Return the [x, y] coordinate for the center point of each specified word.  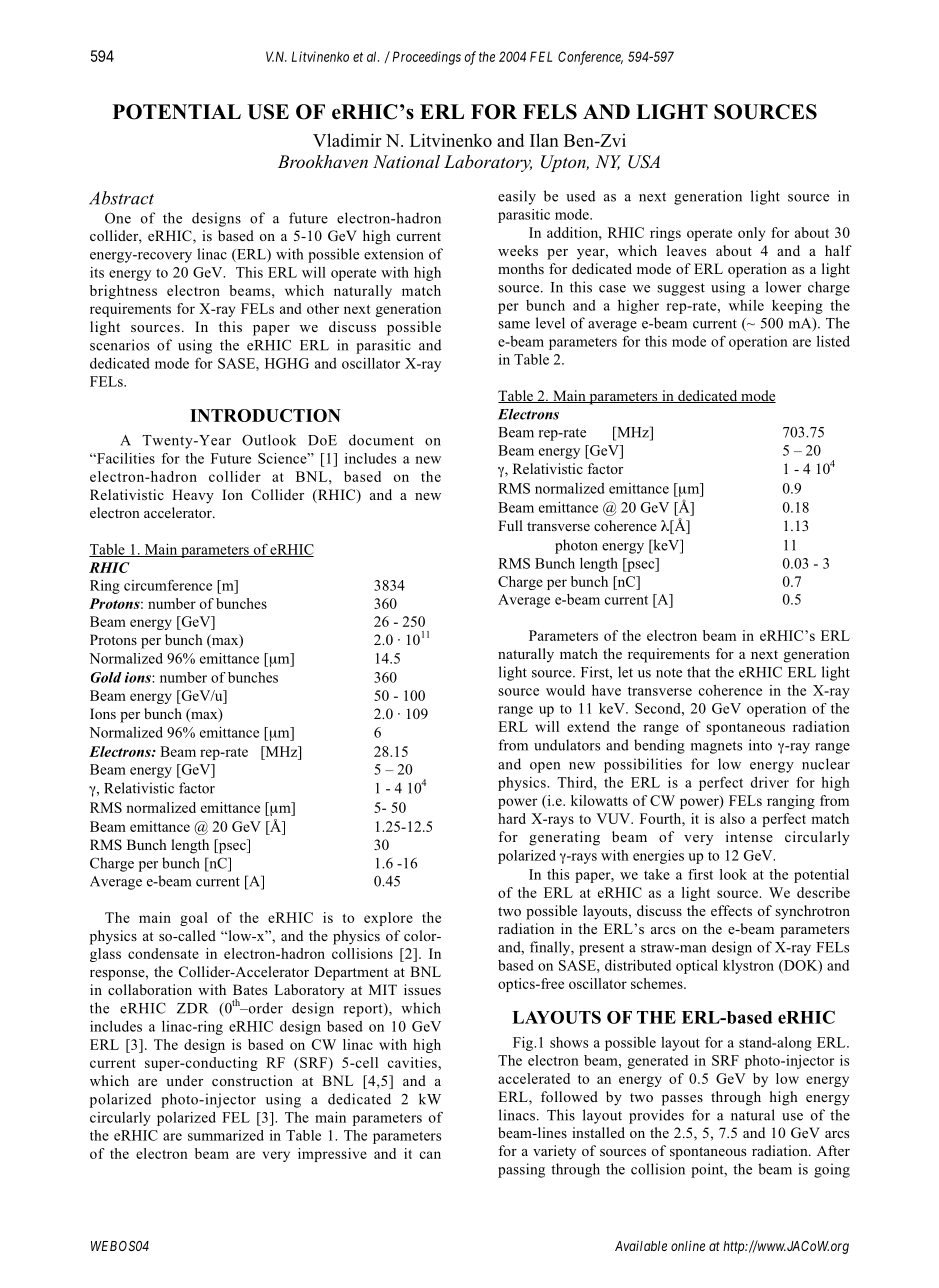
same [514, 325]
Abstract [121, 198]
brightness [123, 292]
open [545, 767]
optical [697, 967]
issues [422, 989]
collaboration [150, 989]
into [760, 745]
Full [510, 525]
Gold [106, 677]
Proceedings [427, 58]
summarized [226, 1135]
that [699, 672]
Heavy [193, 496]
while [746, 305]
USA [644, 162]
